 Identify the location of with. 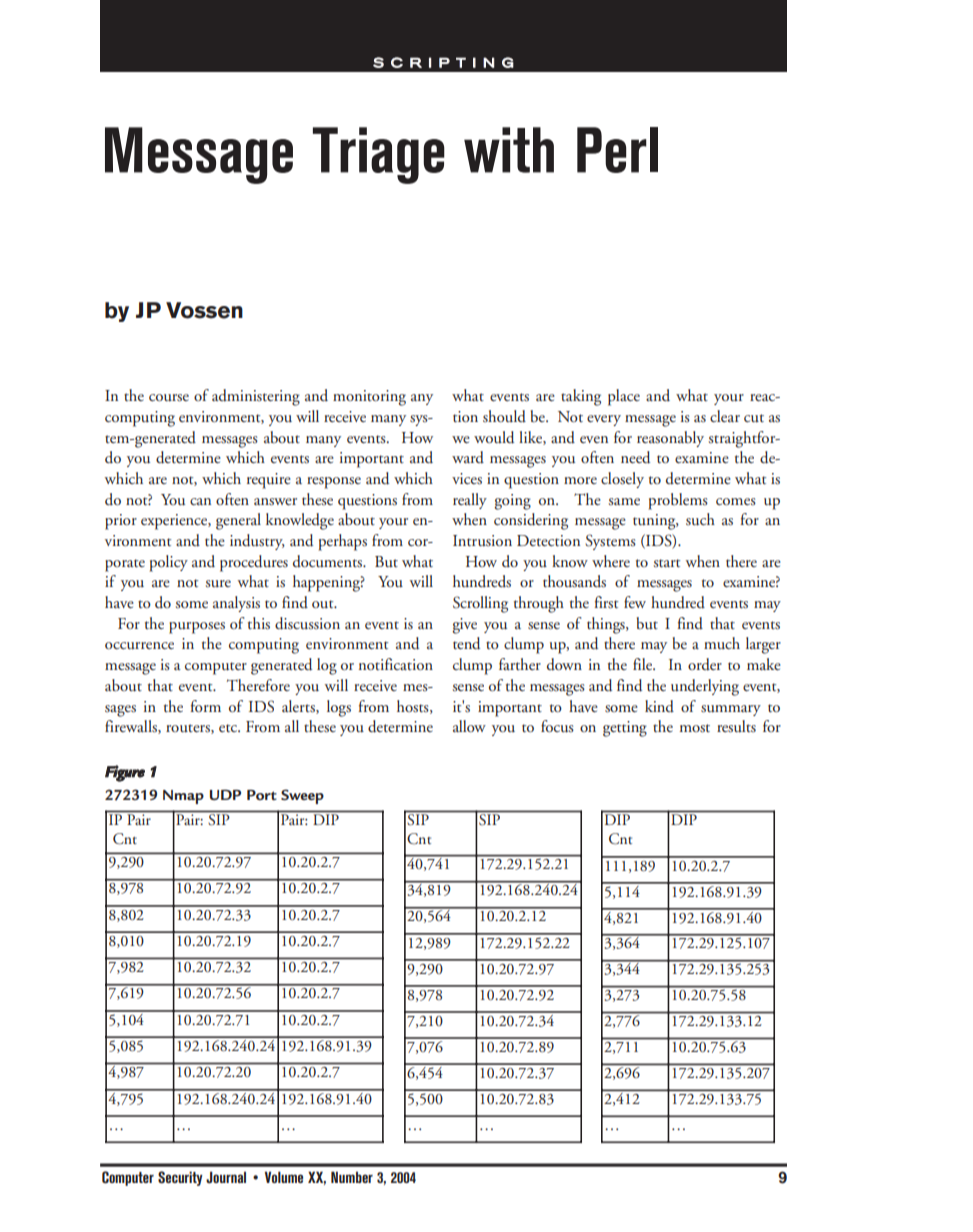
(509, 150).
